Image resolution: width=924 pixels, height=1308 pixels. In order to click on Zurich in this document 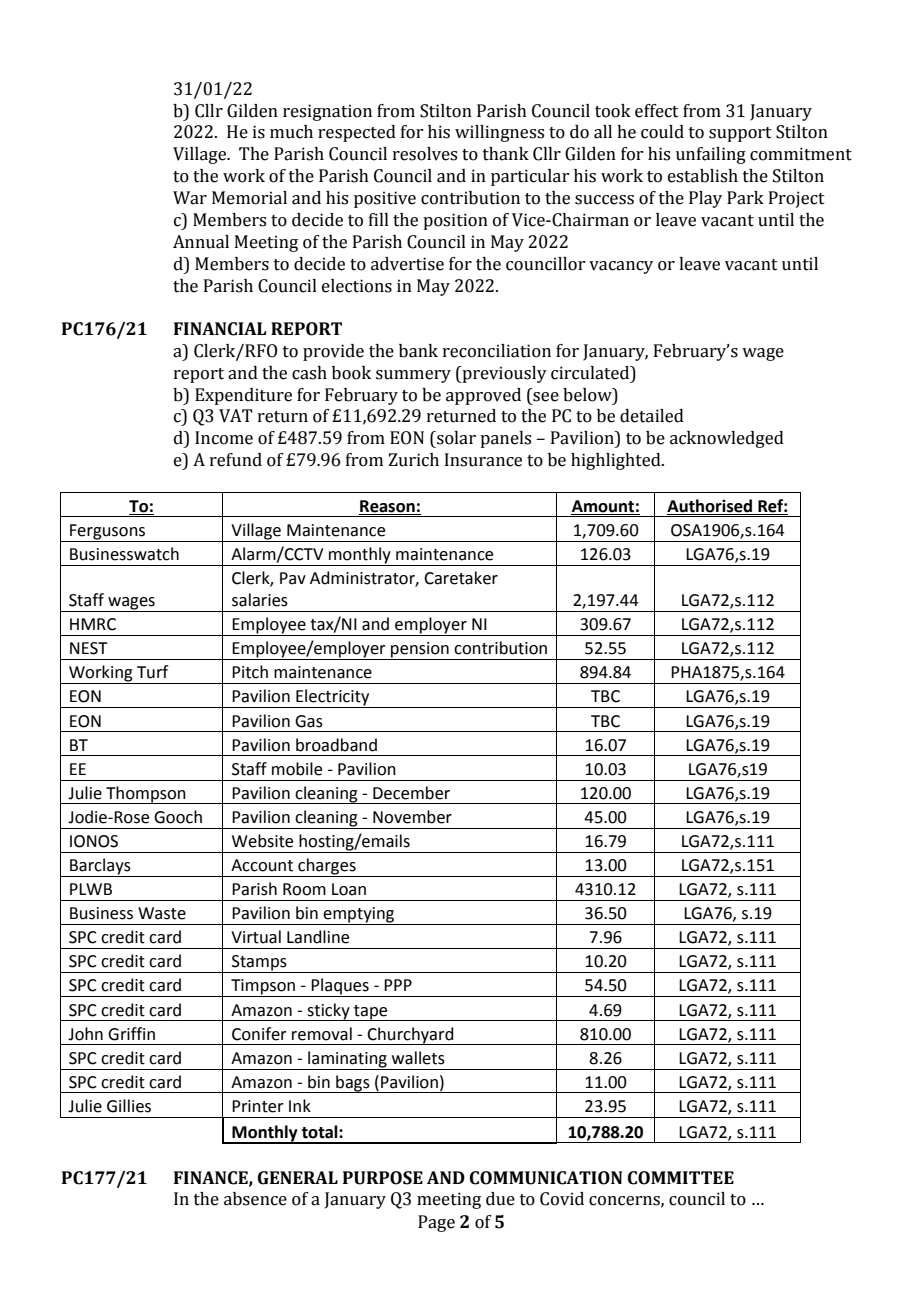, I will do `click(413, 460)`.
